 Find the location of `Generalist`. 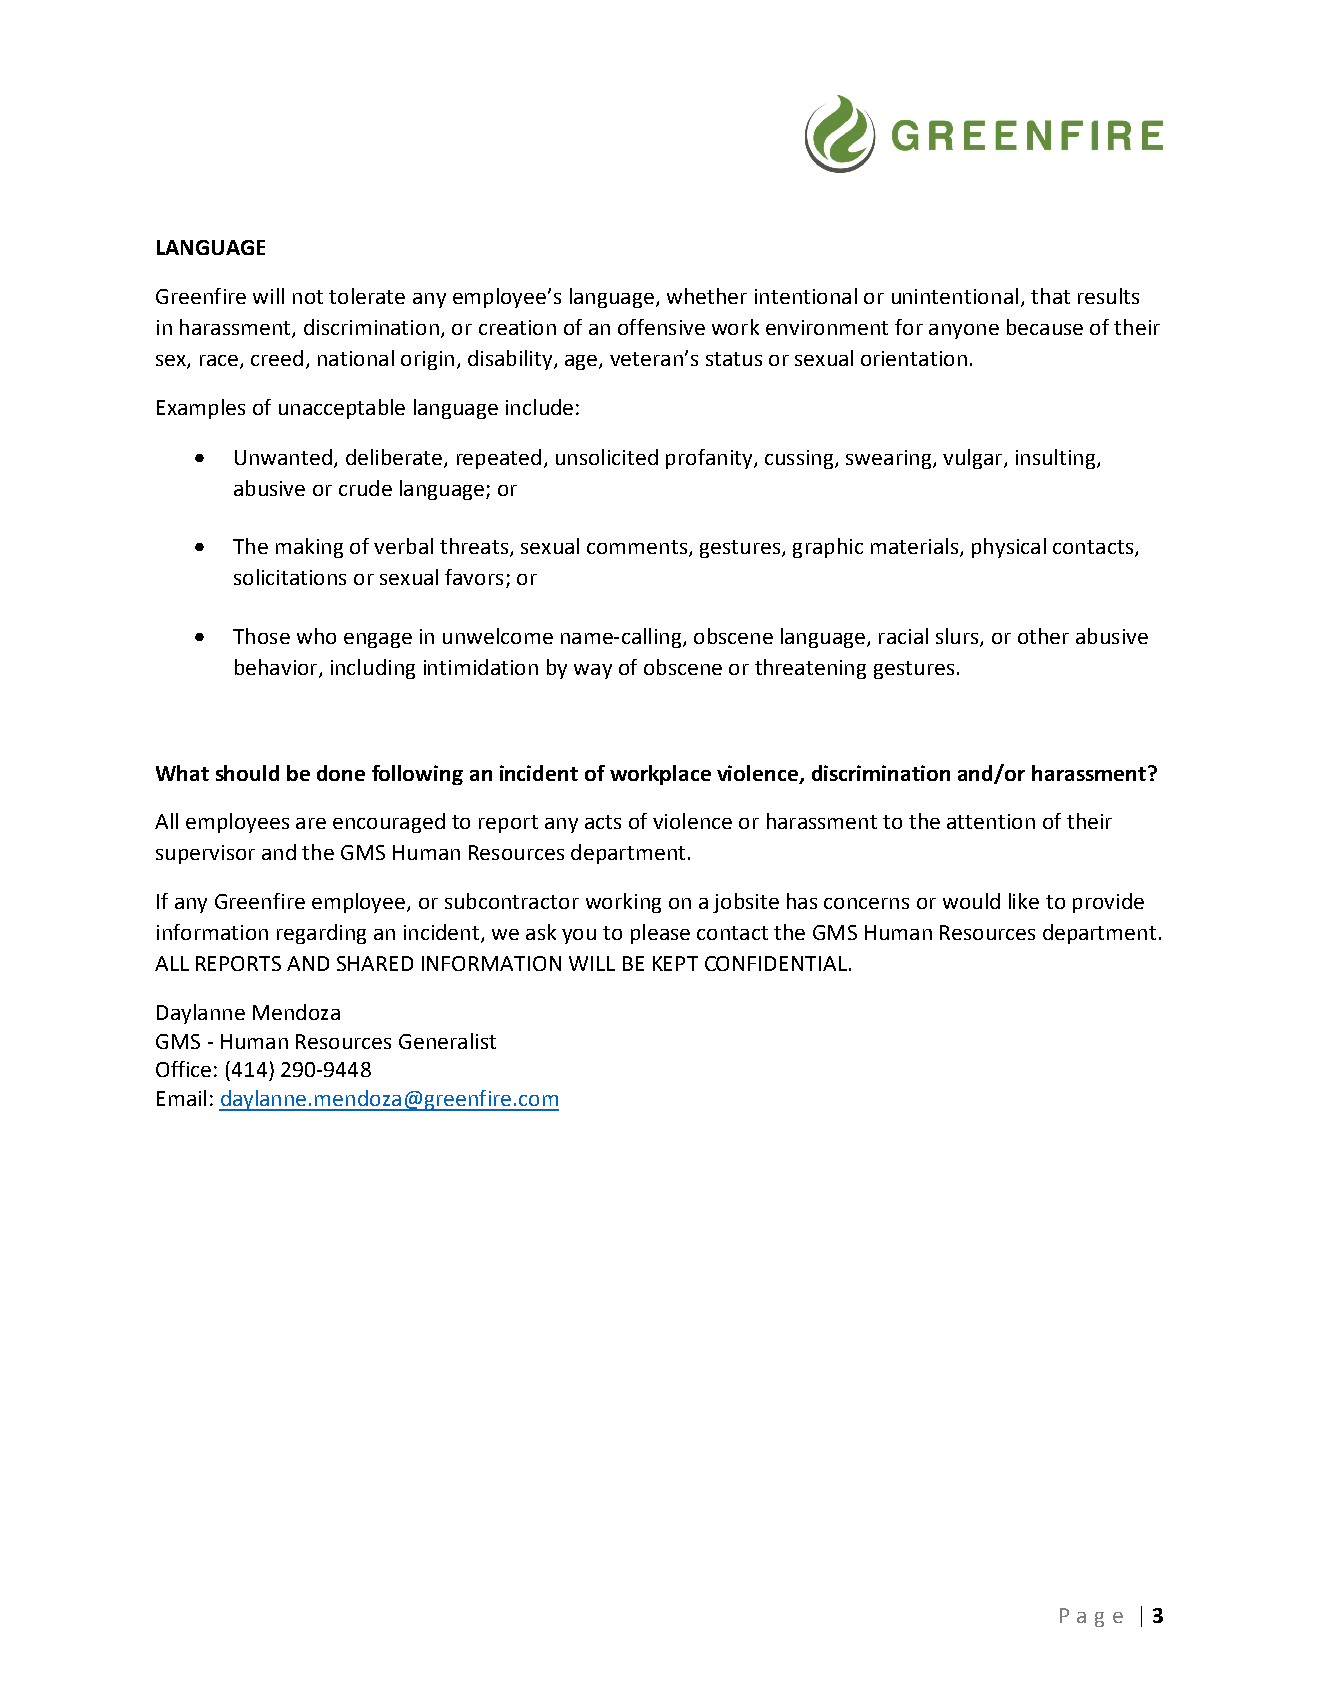

Generalist is located at coordinates (447, 1041).
